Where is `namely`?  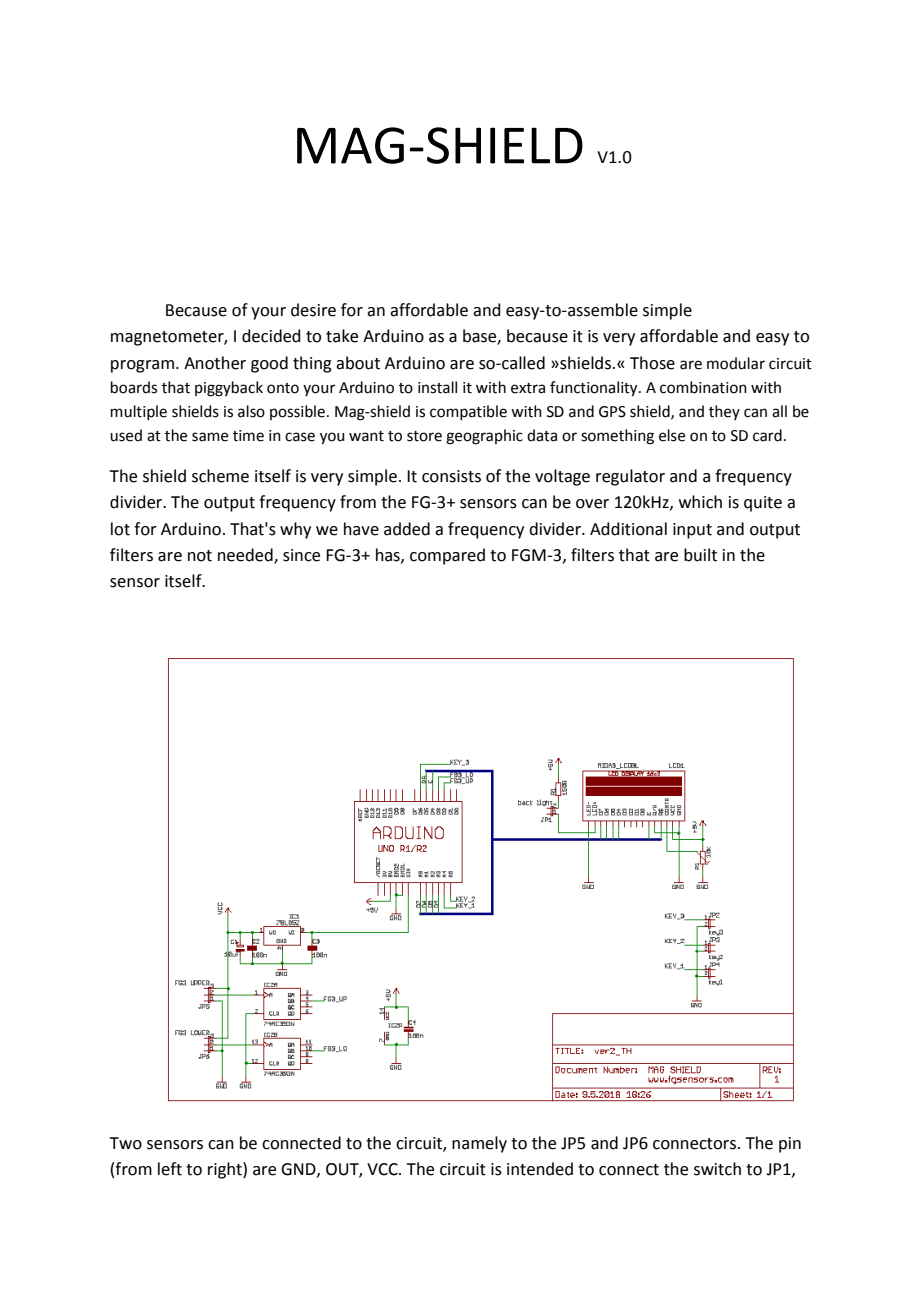
namely is located at coordinates (479, 1144).
